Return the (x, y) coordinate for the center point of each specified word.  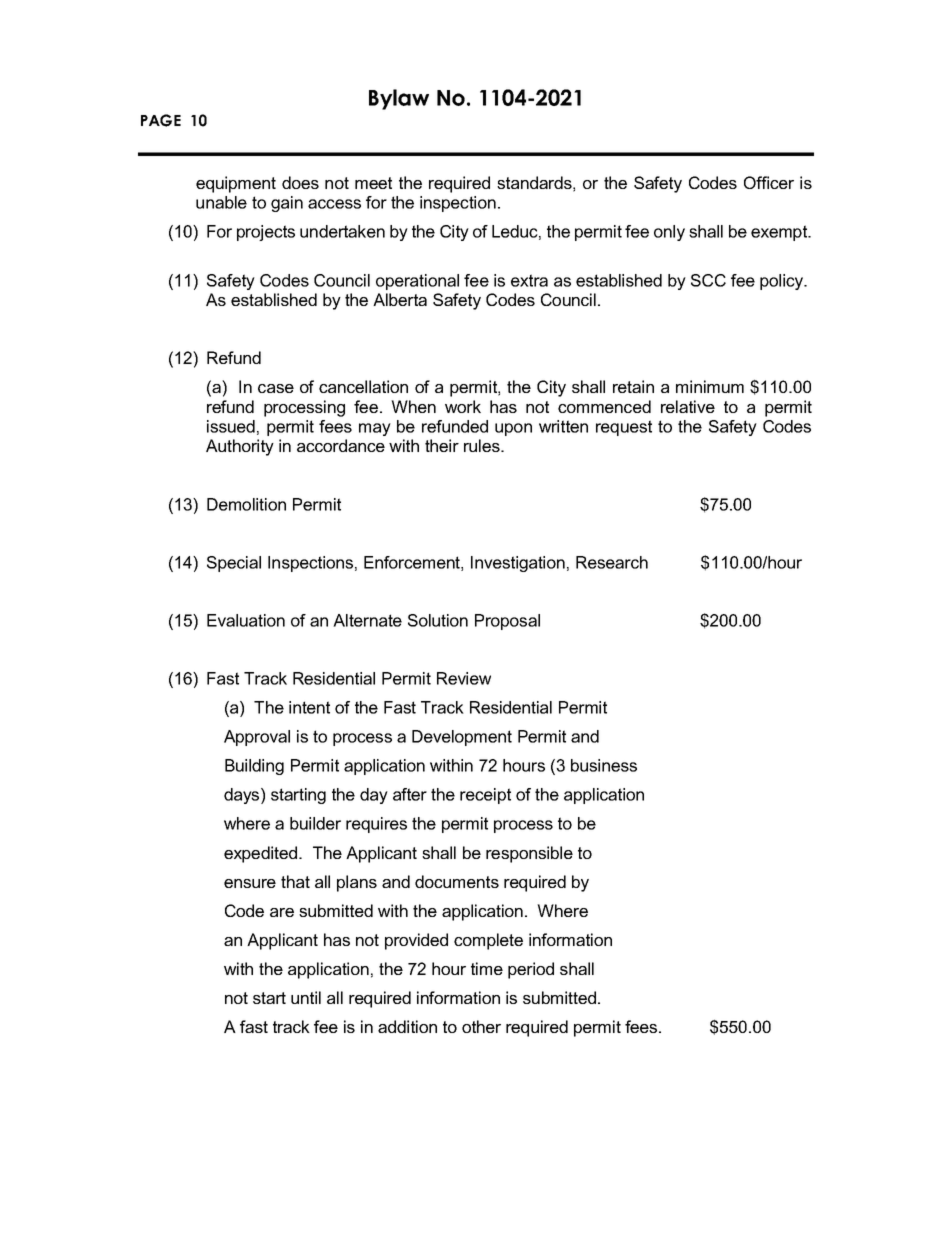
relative (688, 406)
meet (373, 183)
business (604, 765)
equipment (236, 184)
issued (231, 426)
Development (462, 738)
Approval (257, 738)
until (306, 997)
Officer (769, 182)
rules (483, 445)
